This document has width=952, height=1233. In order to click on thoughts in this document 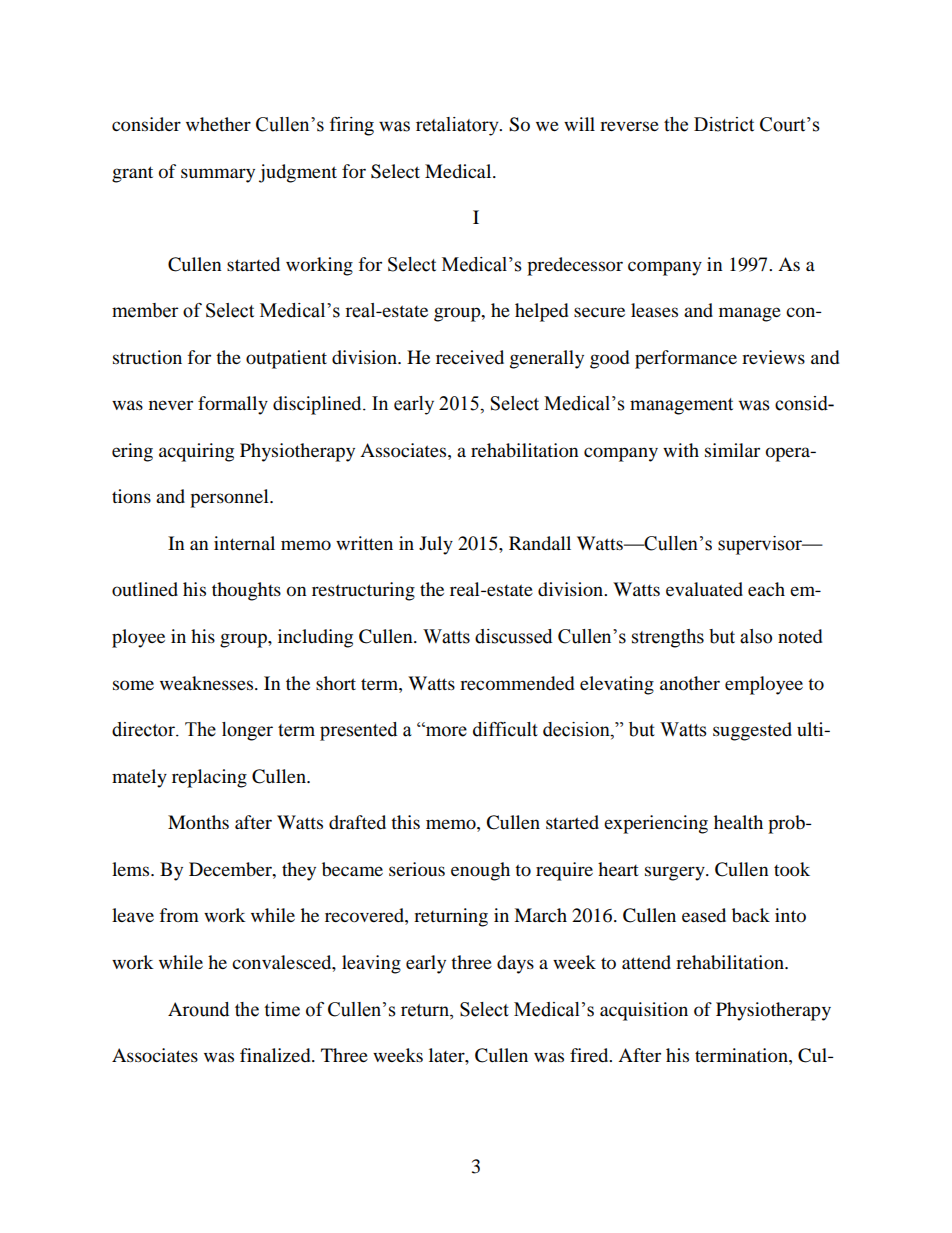, I will do `click(246, 591)`.
